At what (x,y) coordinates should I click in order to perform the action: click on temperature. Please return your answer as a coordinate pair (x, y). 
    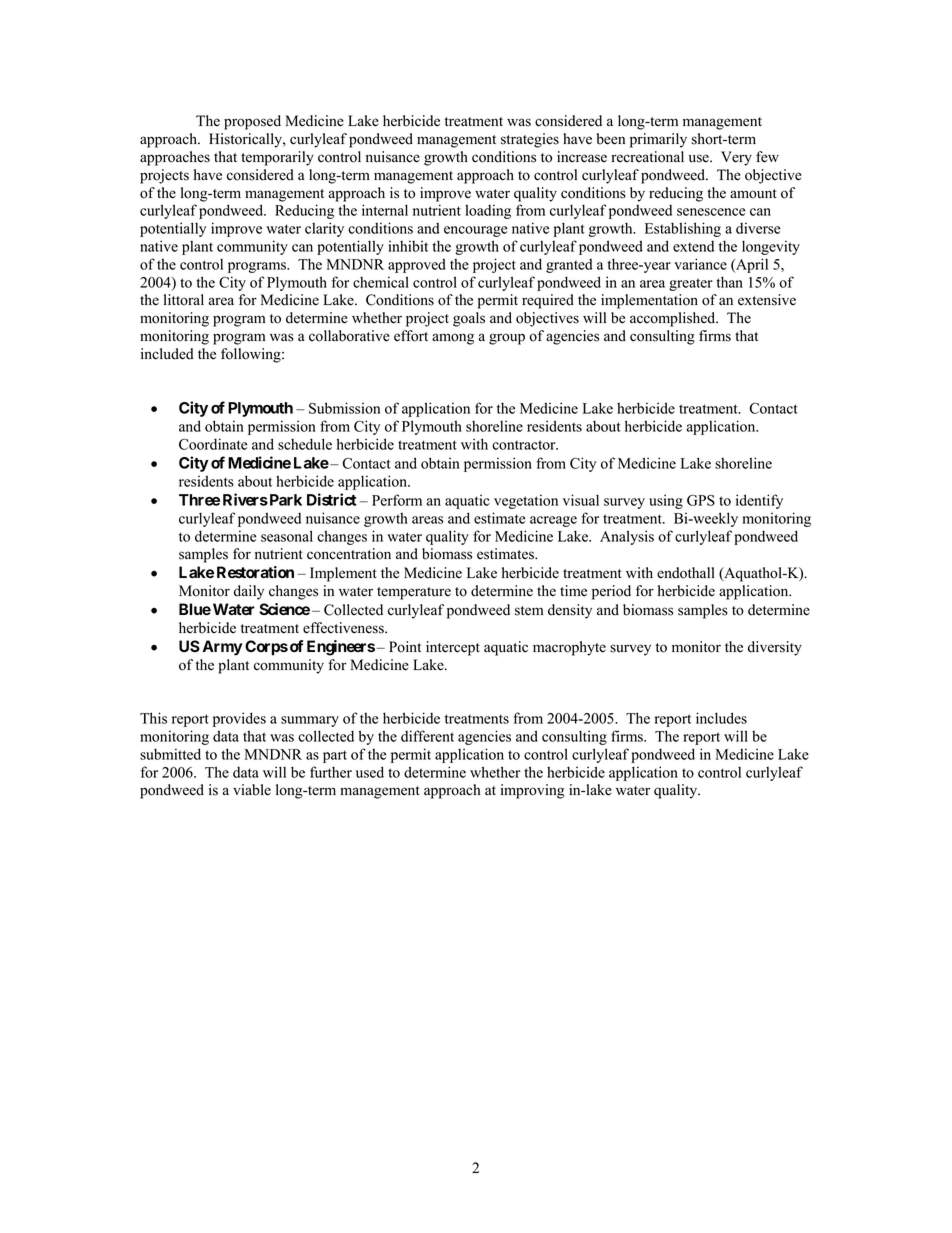
    Looking at the image, I should click on (414, 593).
